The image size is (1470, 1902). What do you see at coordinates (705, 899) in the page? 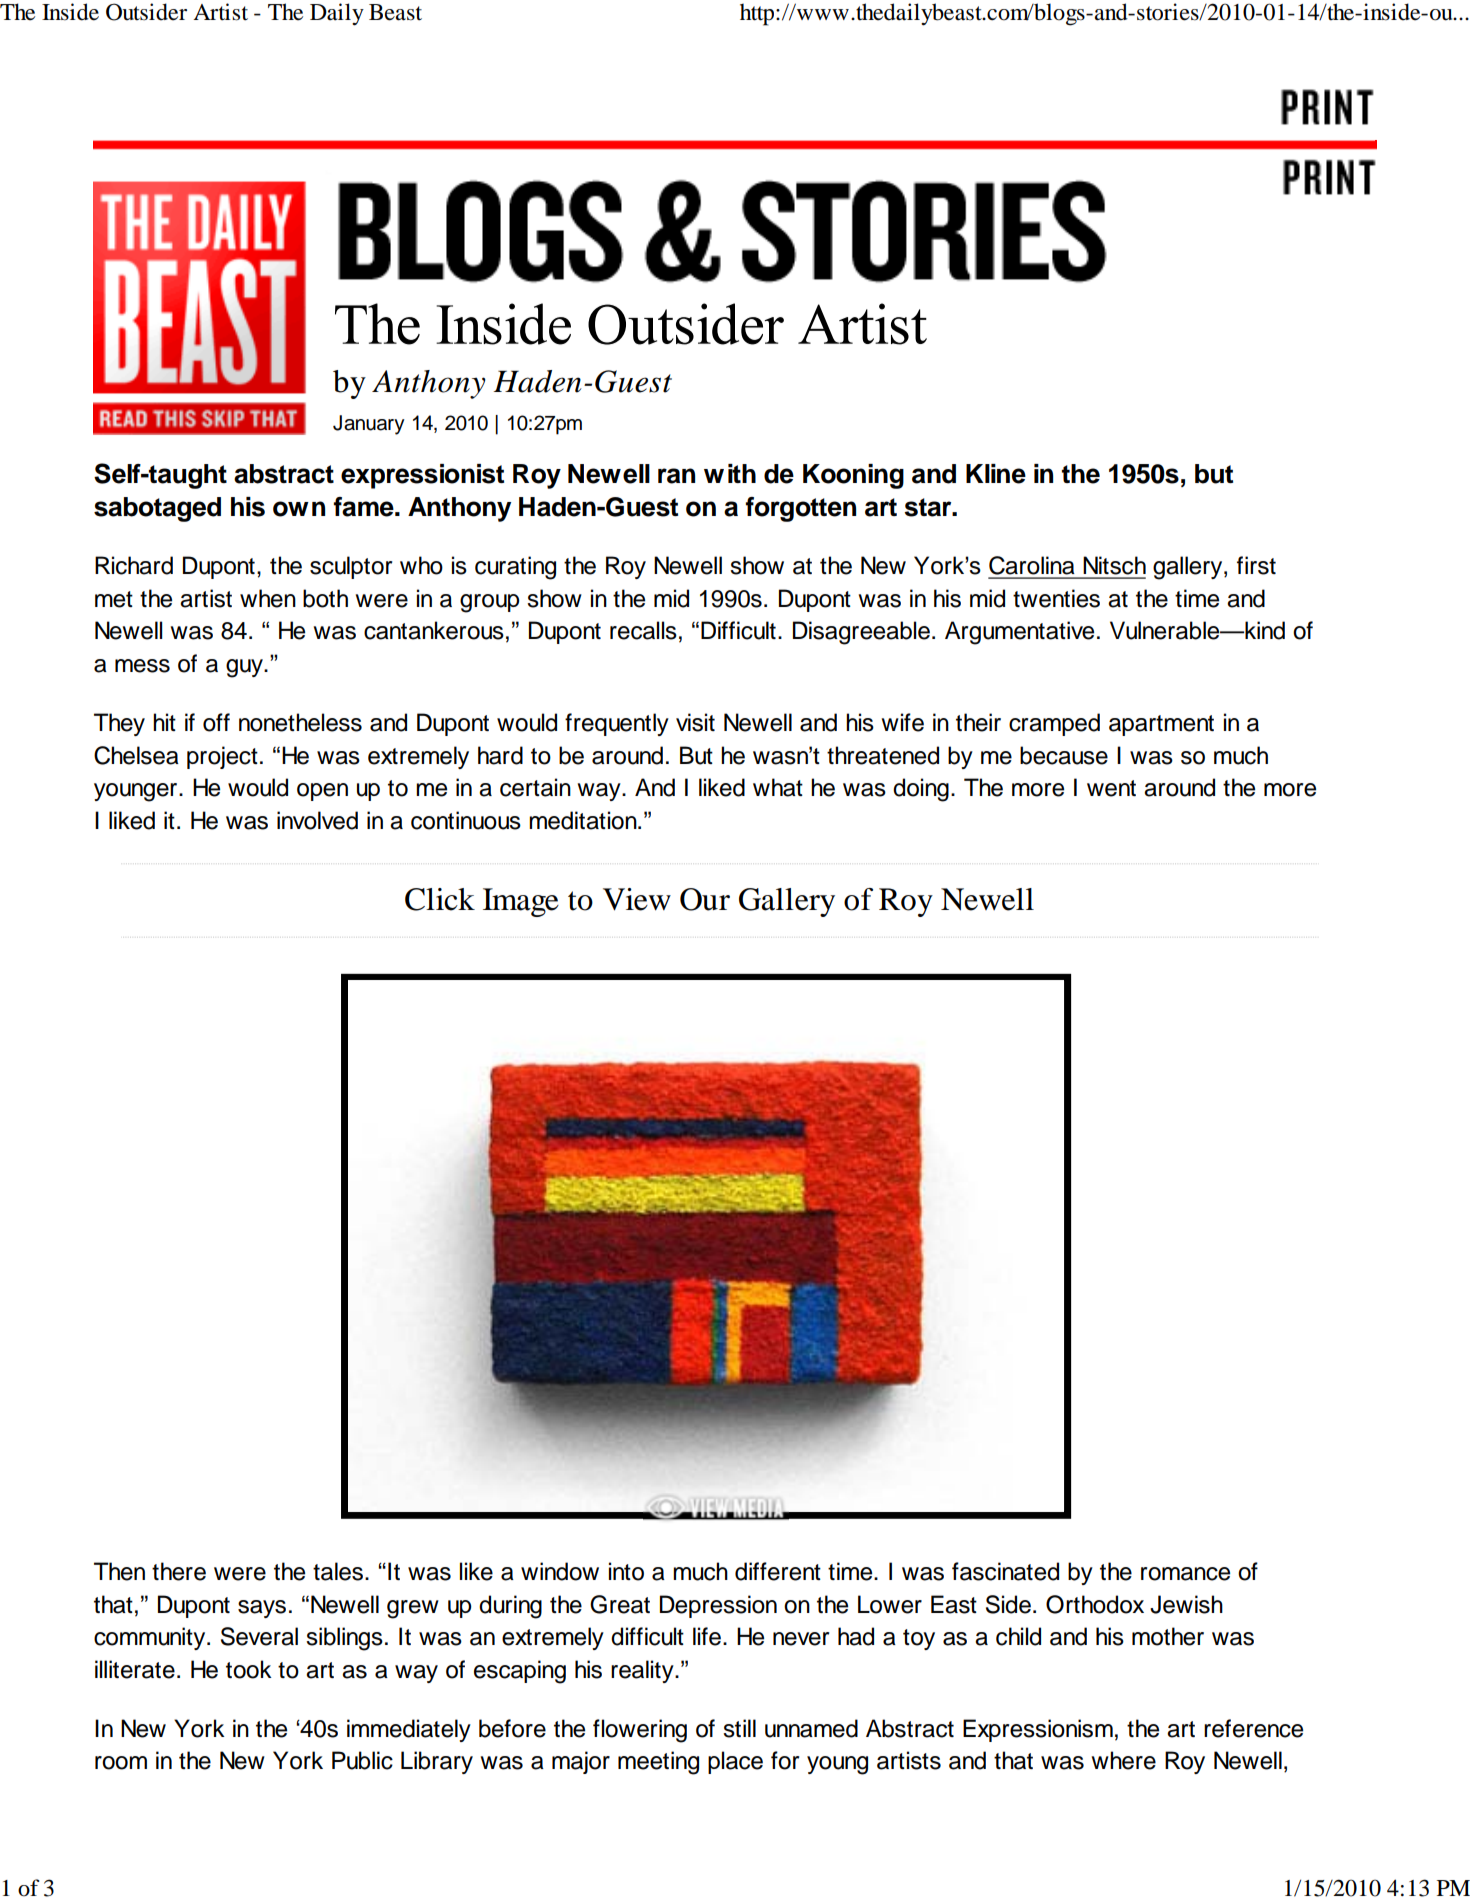
I see `Our` at bounding box center [705, 899].
